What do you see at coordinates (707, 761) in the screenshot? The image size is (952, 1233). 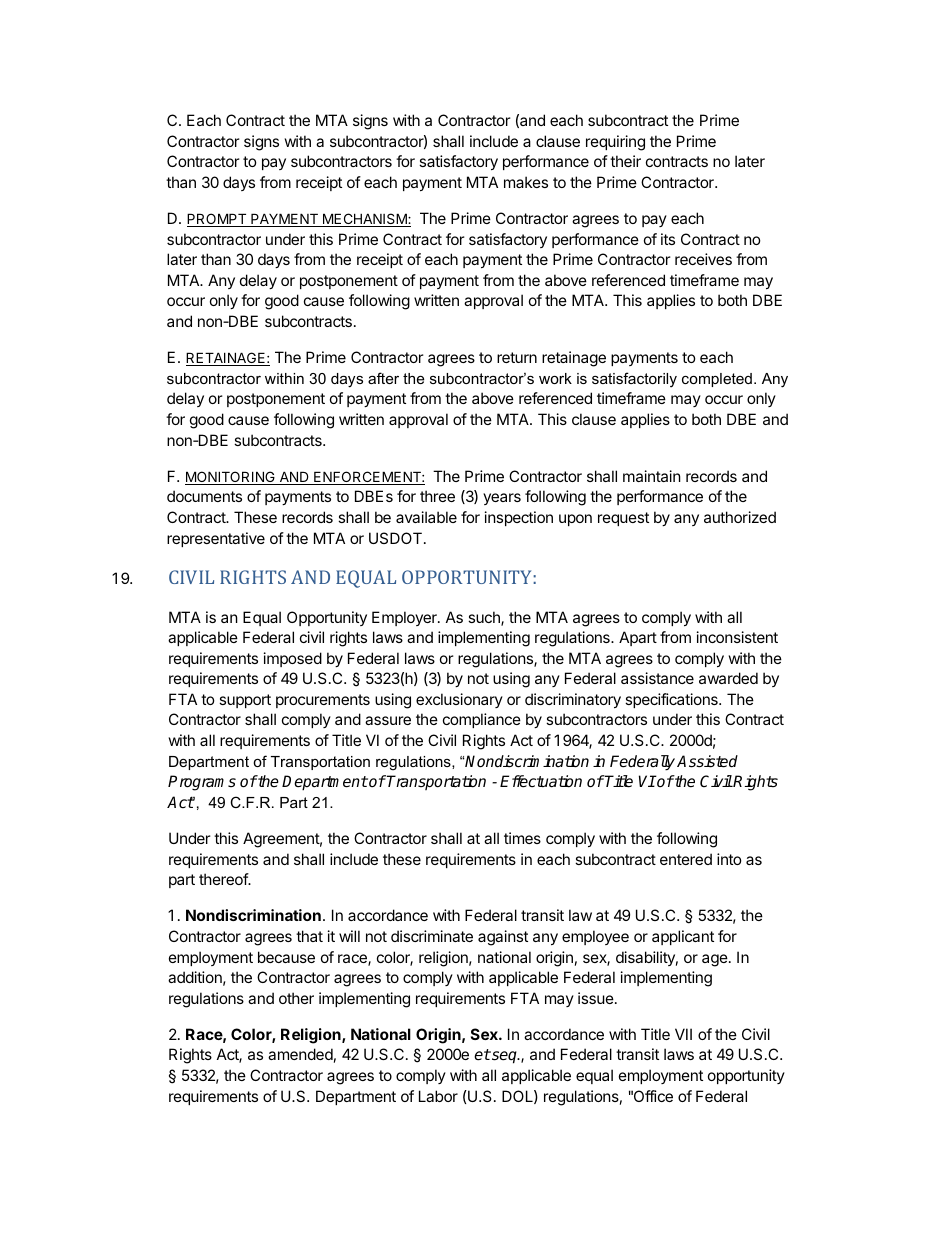 I see `Assisted` at bounding box center [707, 761].
